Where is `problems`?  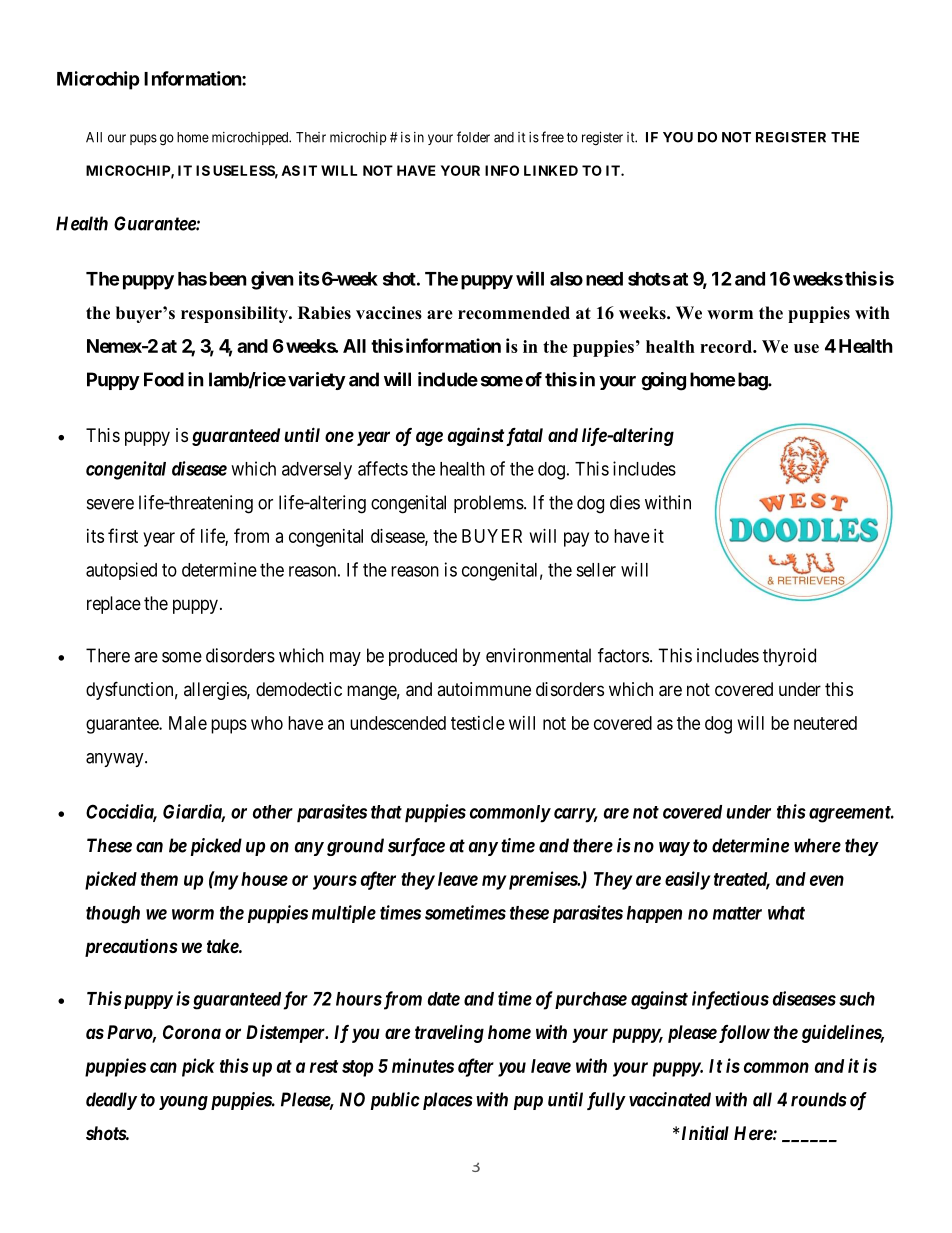
problems is located at coordinates (489, 504).
